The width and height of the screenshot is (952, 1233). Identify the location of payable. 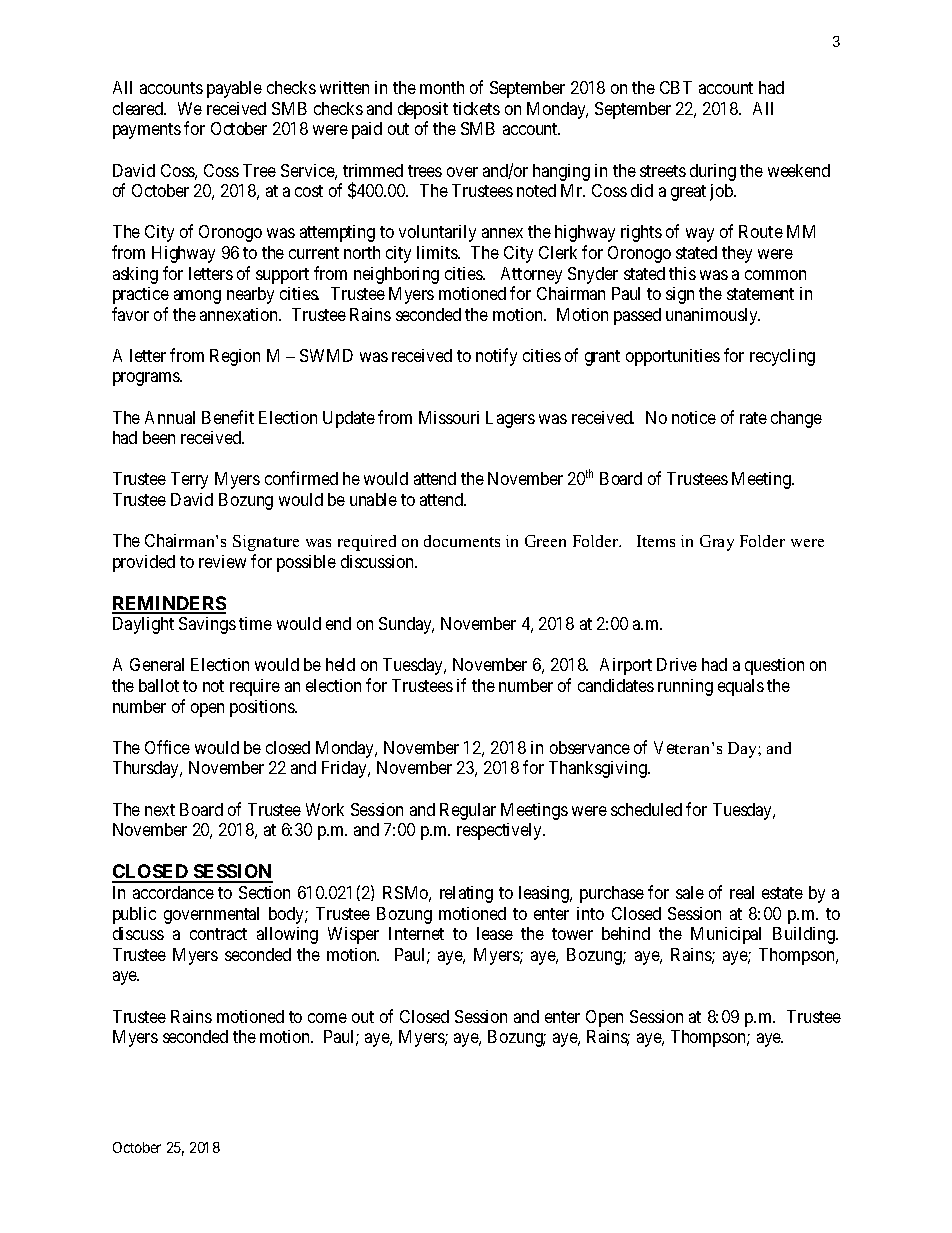
(234, 89).
